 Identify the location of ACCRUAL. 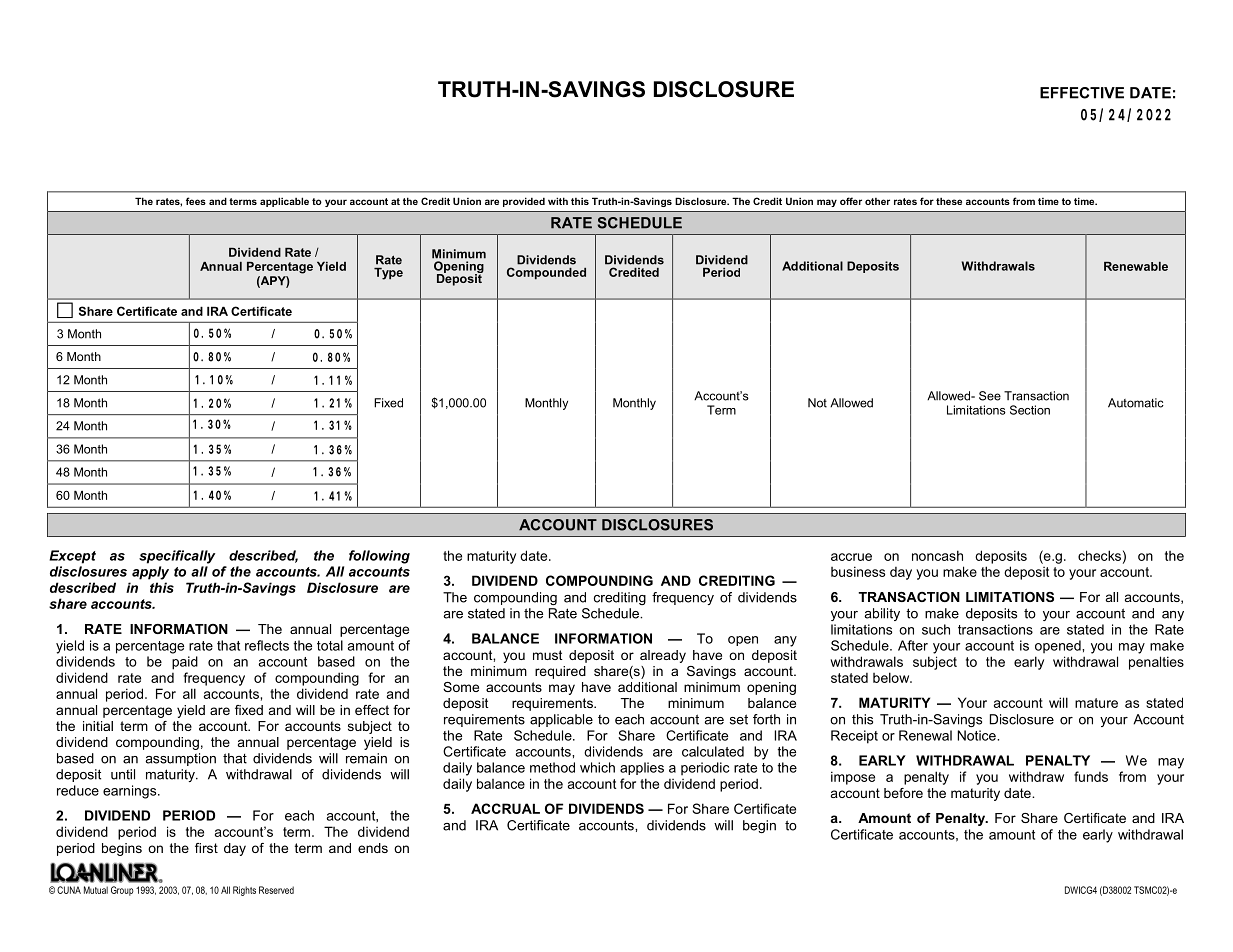
(505, 808).
